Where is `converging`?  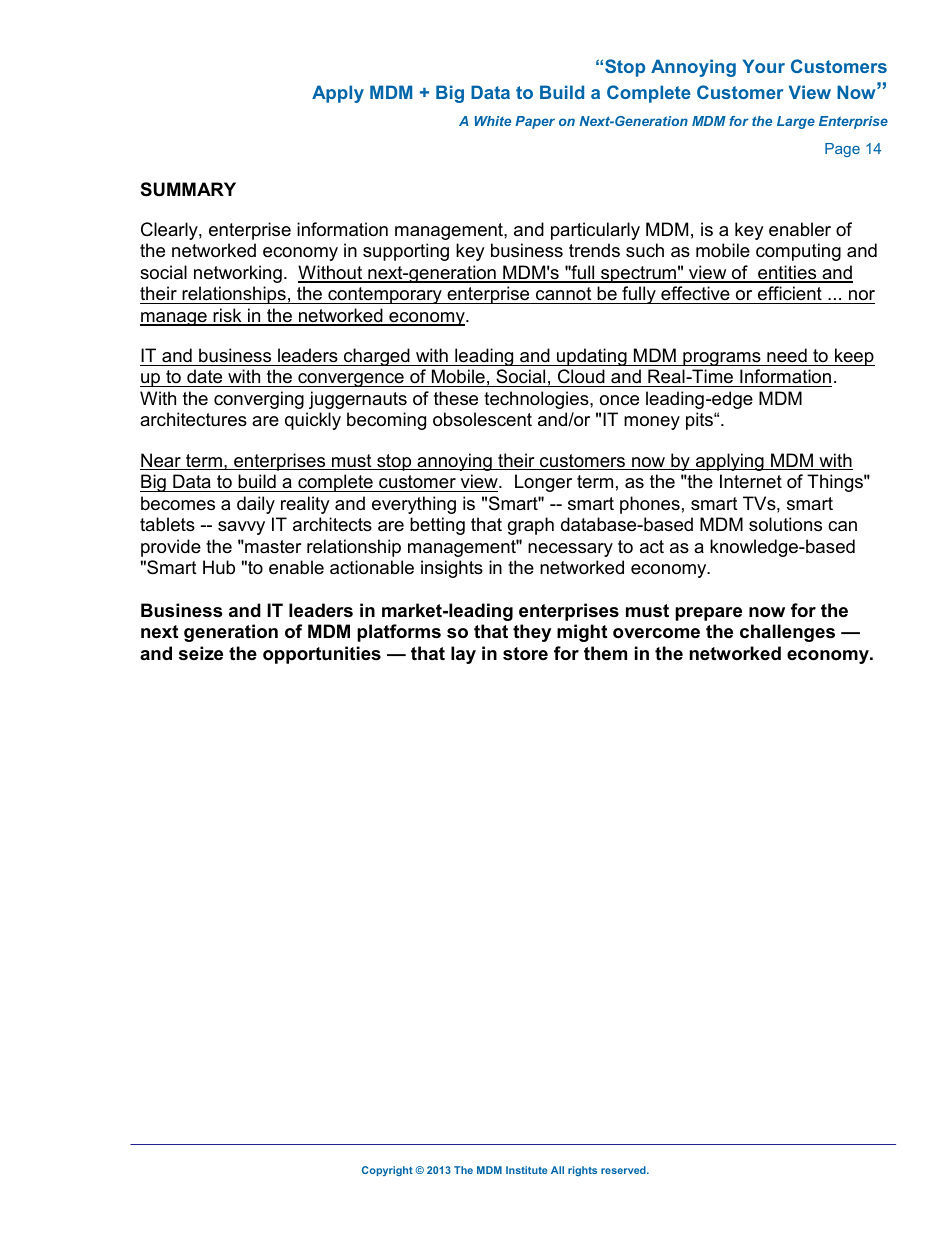 converging is located at coordinates (259, 400).
